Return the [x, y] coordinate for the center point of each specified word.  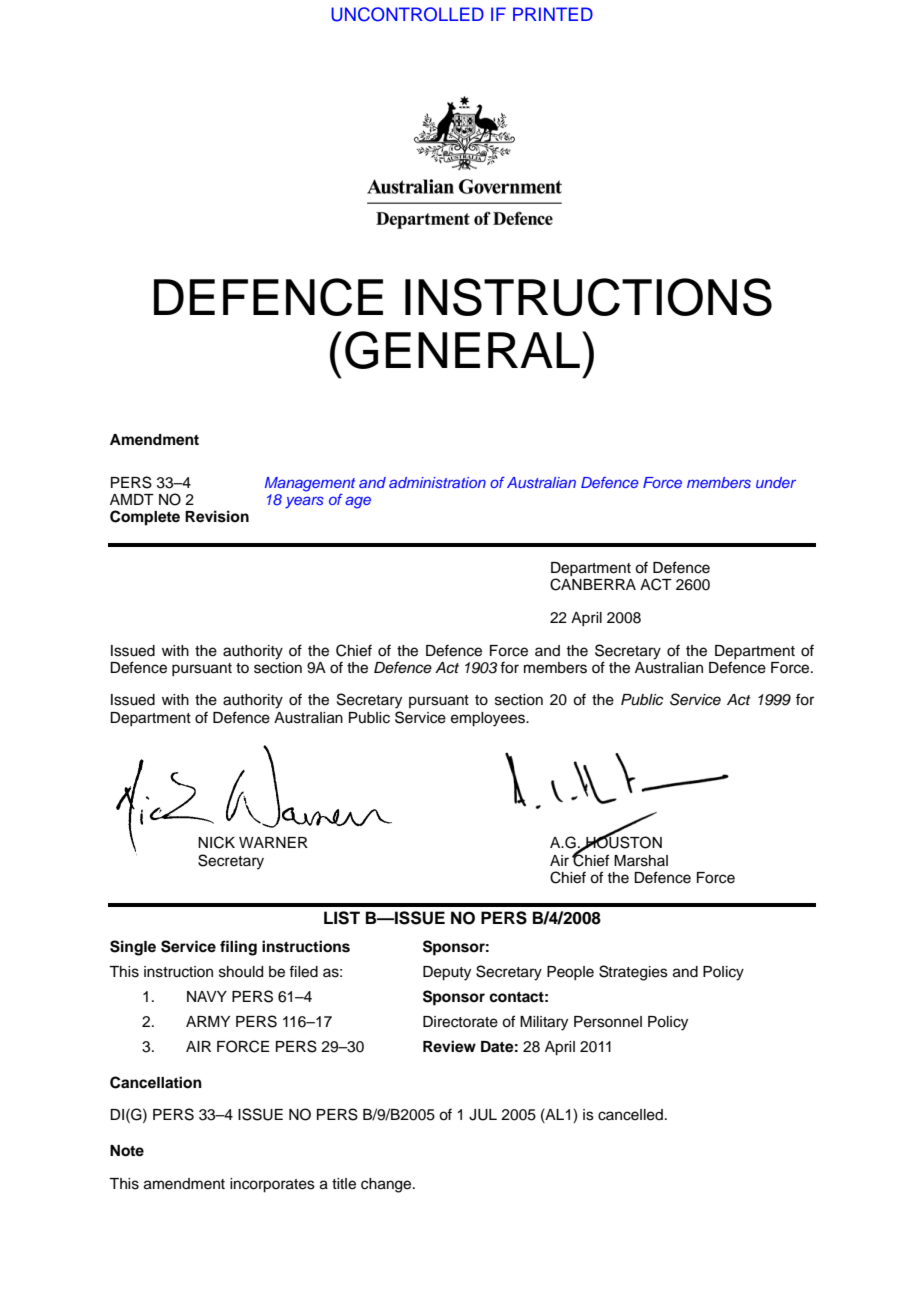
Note [127, 1151]
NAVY [207, 996]
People [570, 973]
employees [489, 719]
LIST [342, 918]
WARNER [273, 842]
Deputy [447, 973]
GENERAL [462, 350]
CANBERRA [593, 584]
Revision [217, 516]
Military [544, 1023]
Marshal [641, 861]
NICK [216, 842]
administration [437, 482]
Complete [145, 518]
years [304, 502]
